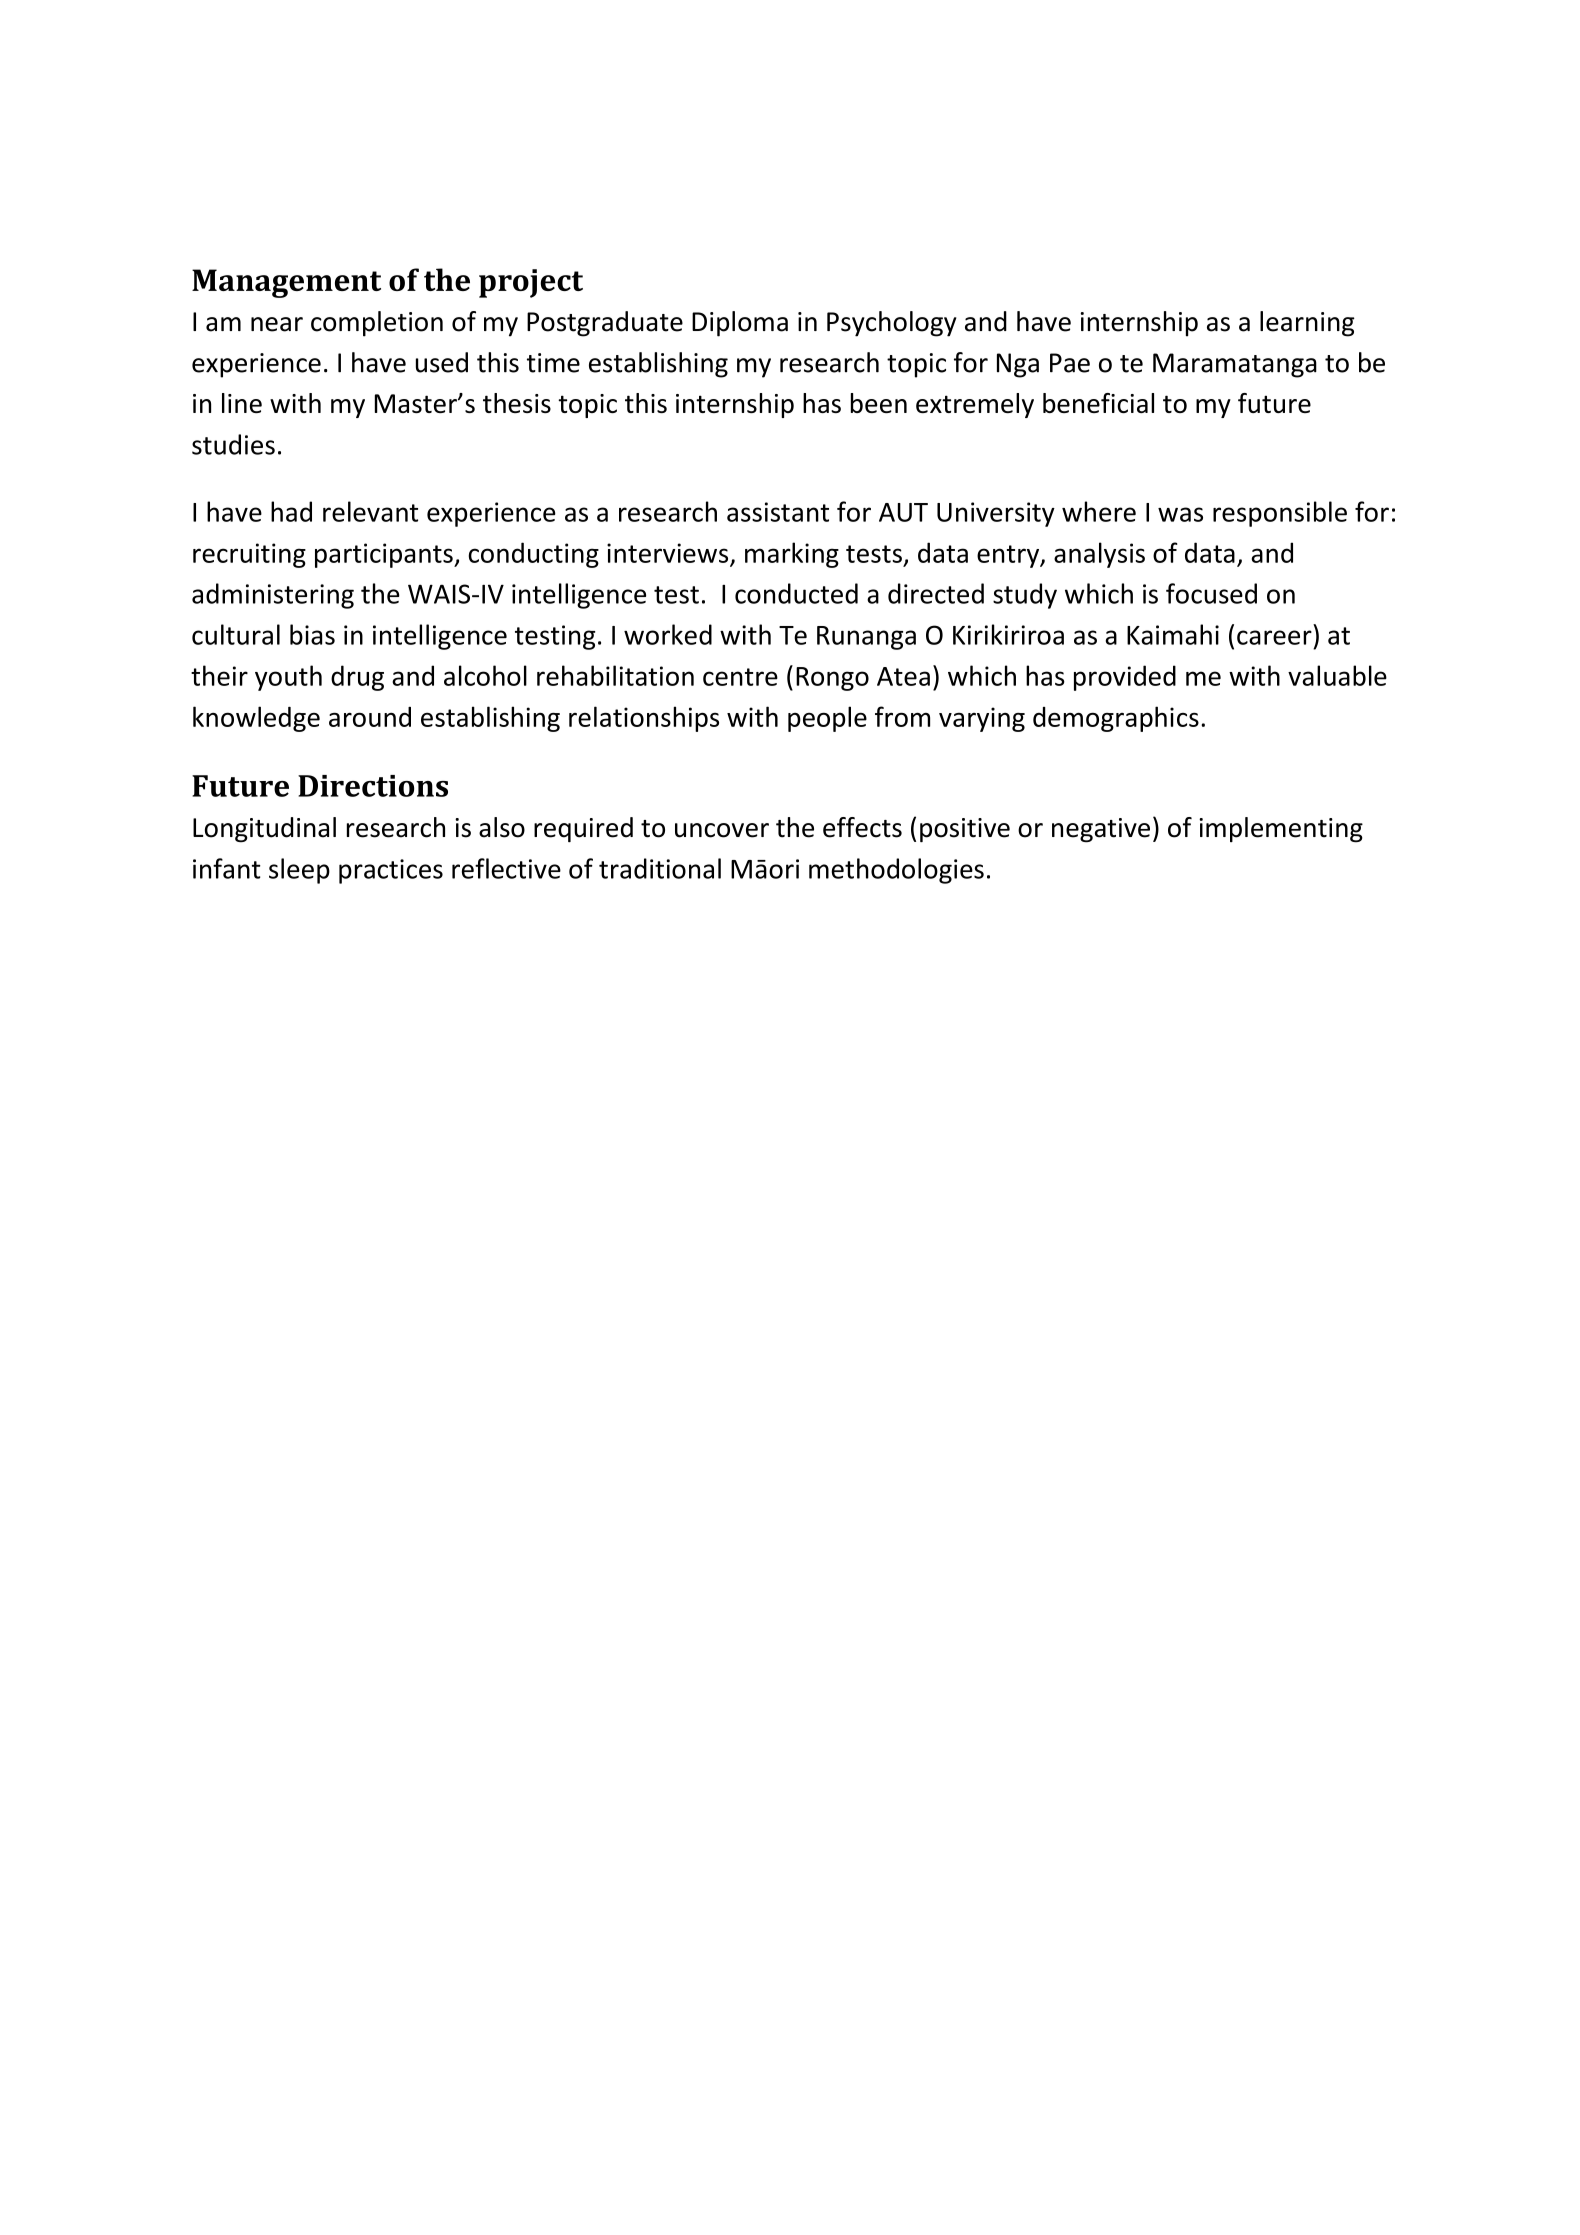  What do you see at coordinates (377, 324) in the screenshot?
I see `completion` at bounding box center [377, 324].
